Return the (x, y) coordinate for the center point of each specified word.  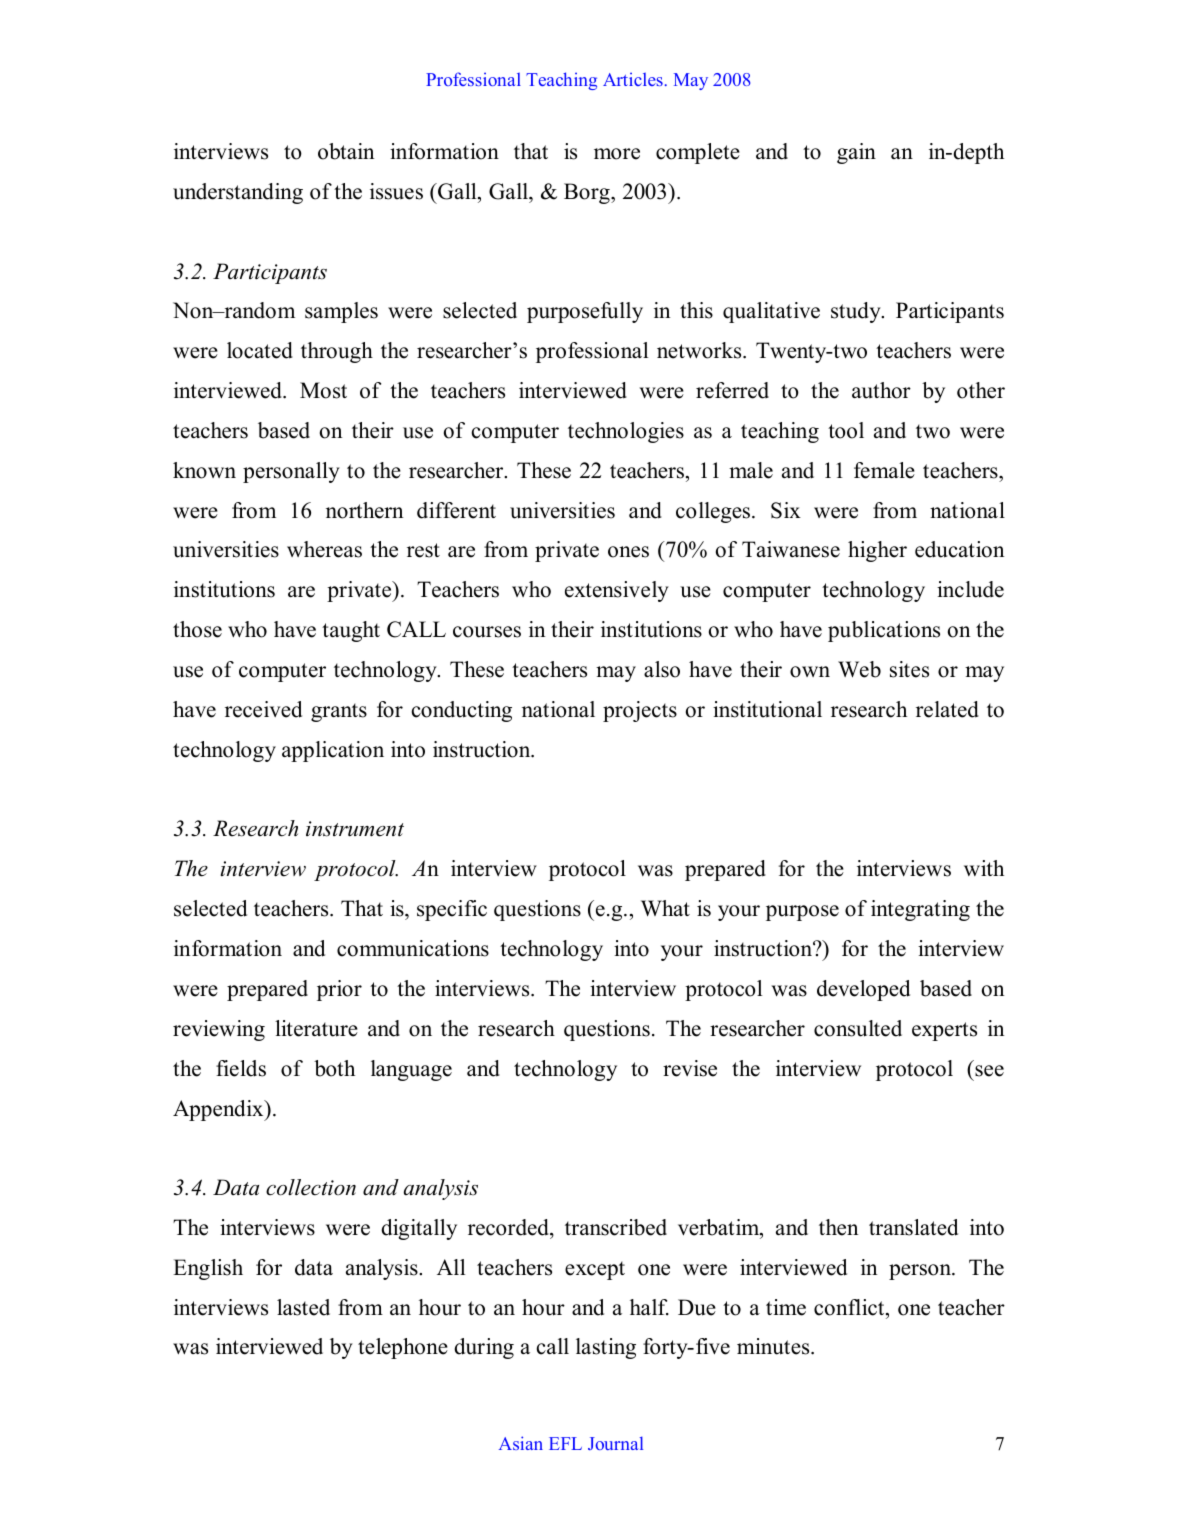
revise (690, 1068)
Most (323, 390)
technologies (626, 432)
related (947, 709)
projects (640, 711)
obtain (346, 151)
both (334, 1068)
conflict (850, 1307)
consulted (858, 1028)
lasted (303, 1307)
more (617, 154)
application (333, 751)
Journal (615, 1443)
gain (856, 153)
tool (846, 430)
